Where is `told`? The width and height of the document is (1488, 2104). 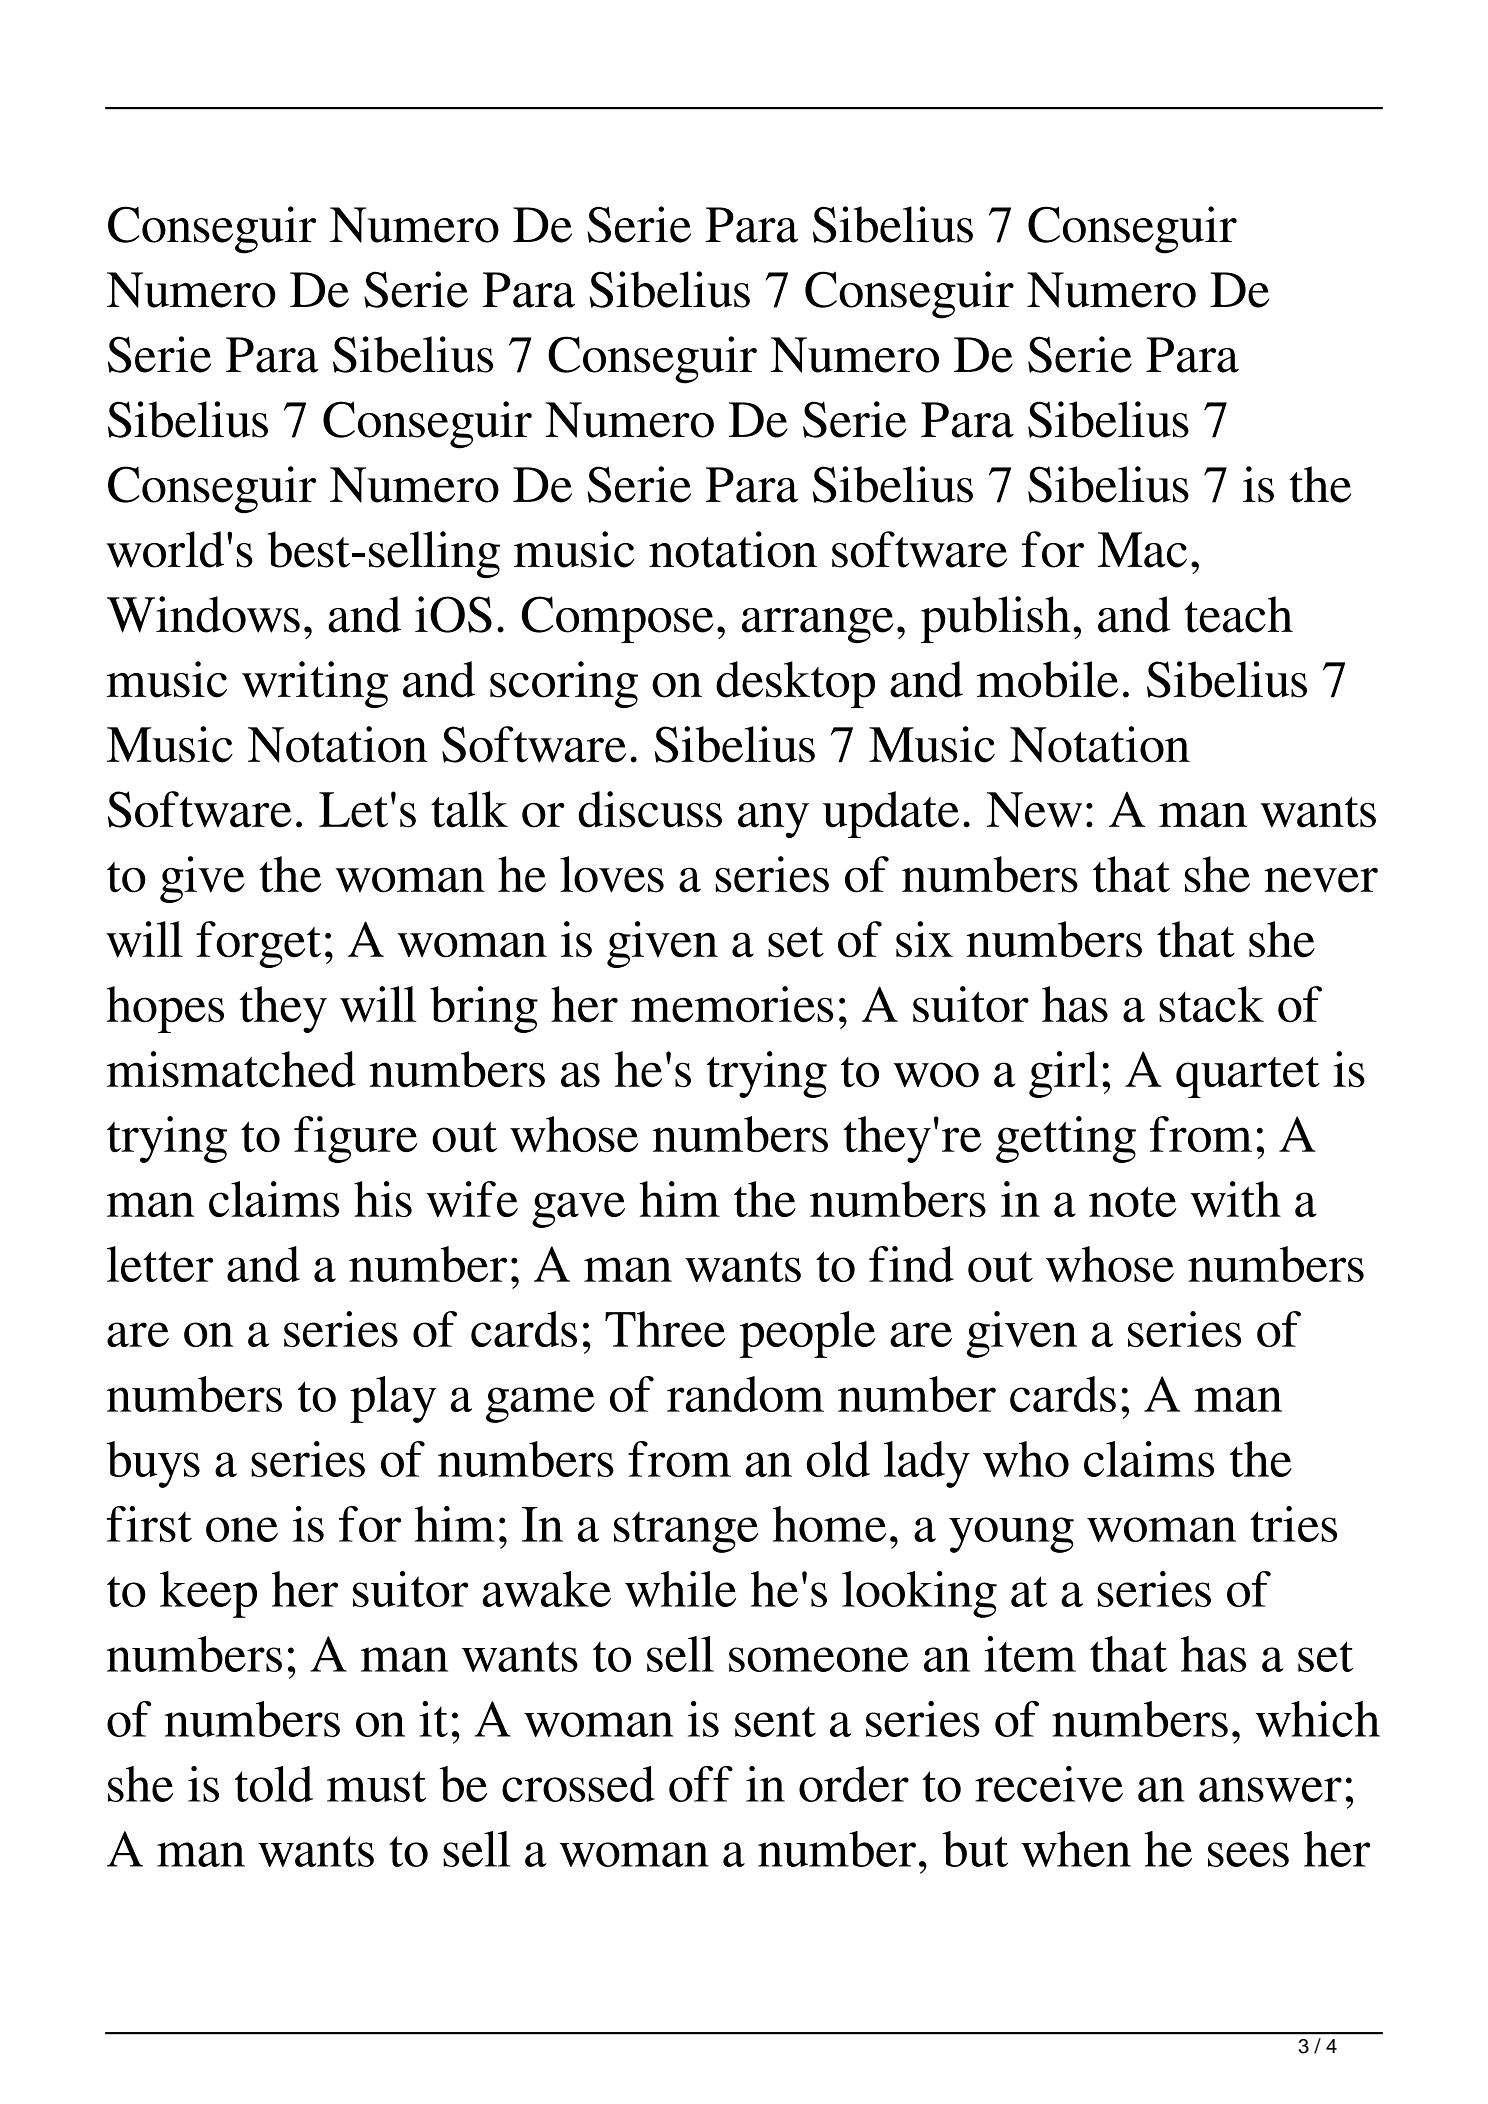
told is located at coordinates (274, 1784).
